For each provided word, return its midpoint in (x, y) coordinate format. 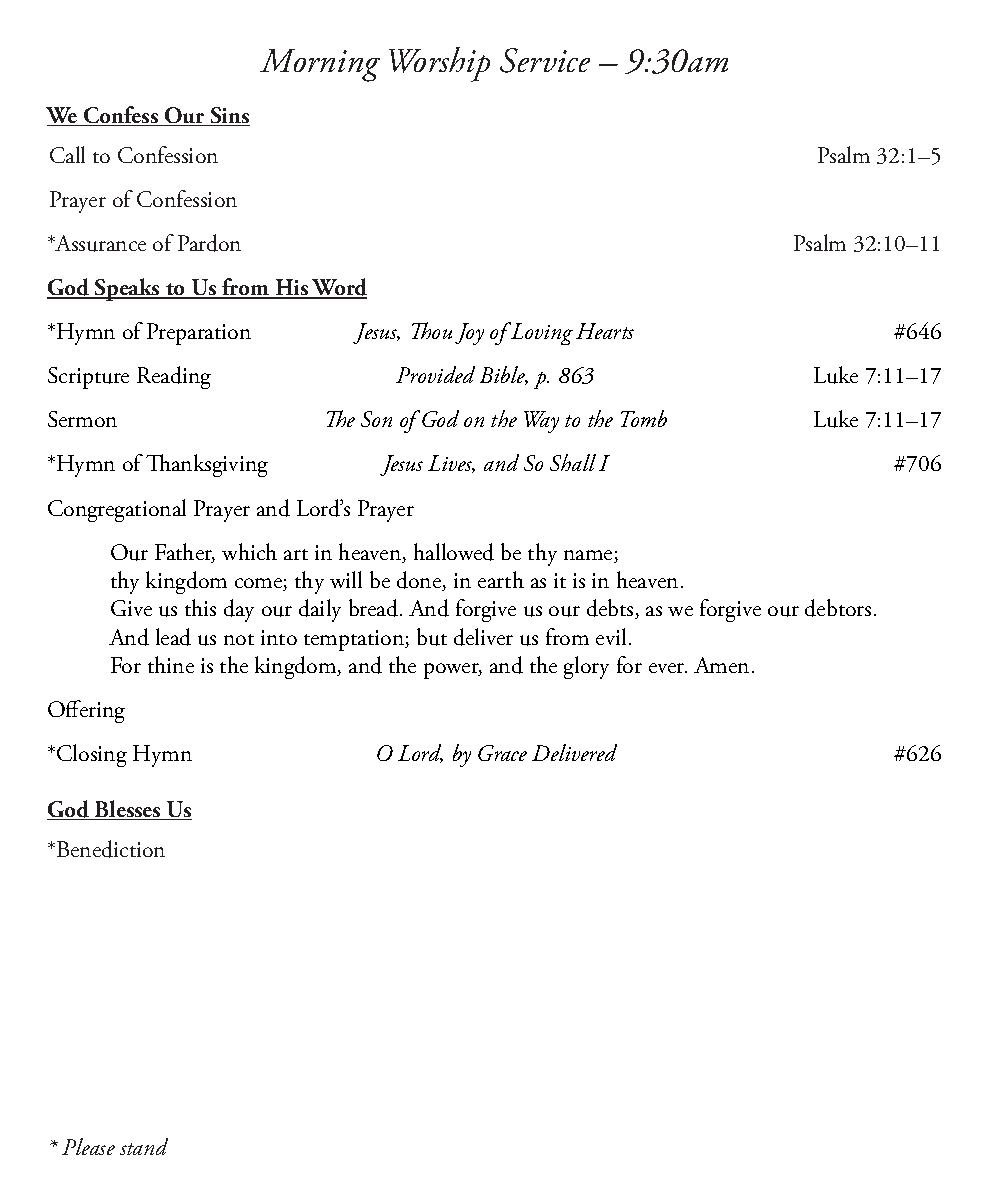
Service (545, 60)
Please (88, 1146)
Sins (229, 116)
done (420, 581)
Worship (439, 64)
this (200, 607)
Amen (721, 665)
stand (144, 1146)
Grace (502, 753)
